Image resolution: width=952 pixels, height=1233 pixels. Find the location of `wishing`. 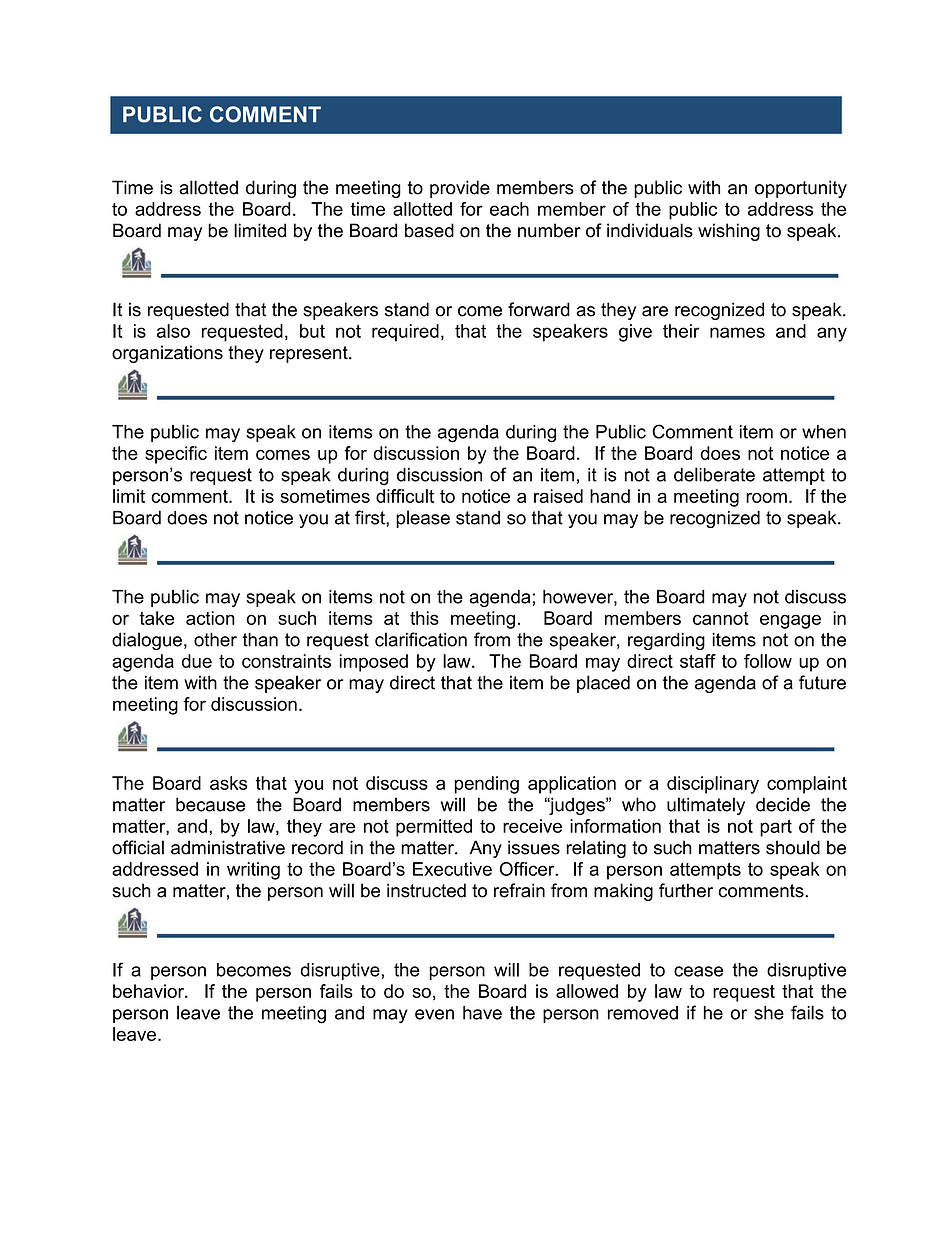

wishing is located at coordinates (729, 232).
